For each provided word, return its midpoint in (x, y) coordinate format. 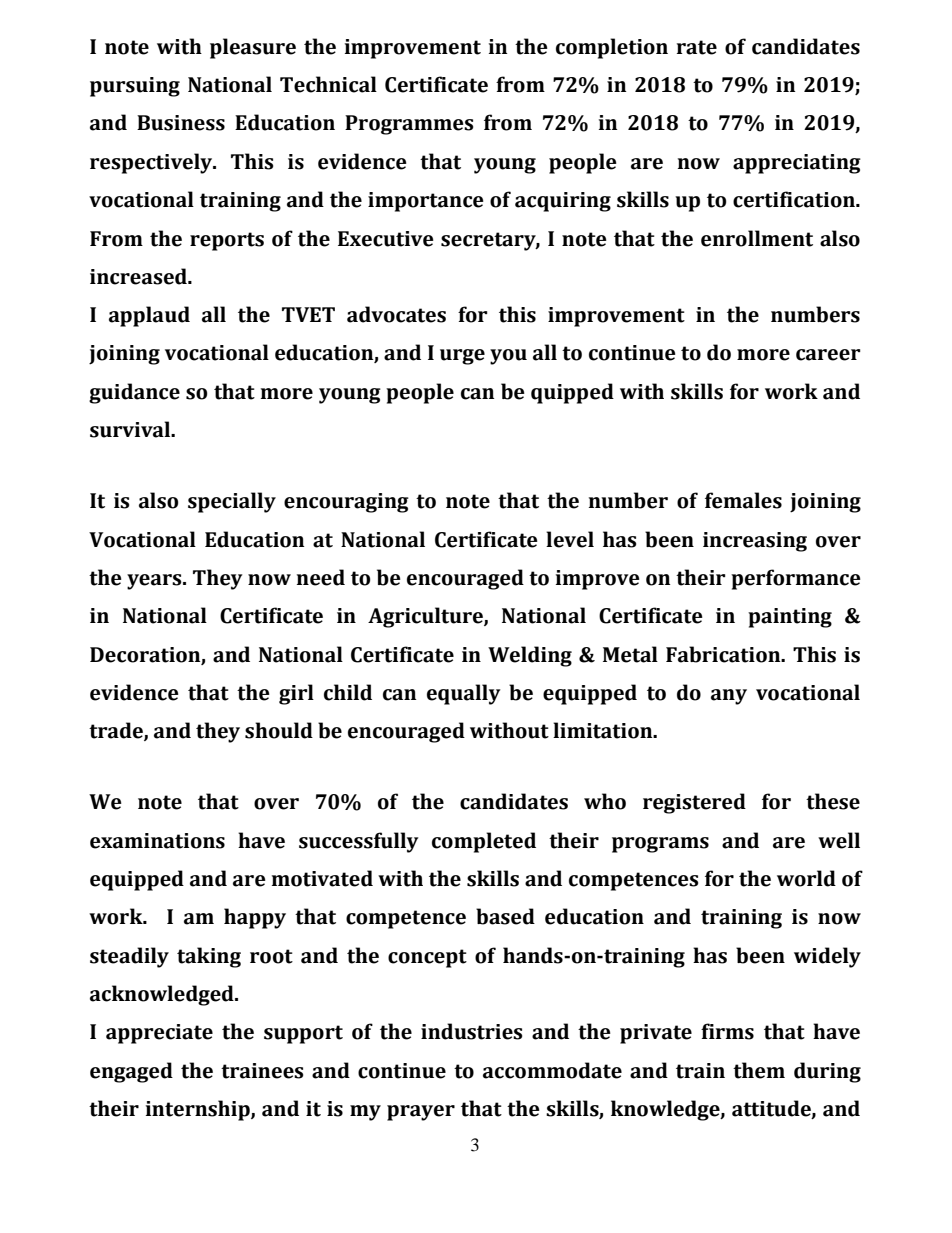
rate (697, 47)
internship (199, 1110)
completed (484, 842)
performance (796, 579)
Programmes (409, 125)
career (828, 355)
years (155, 582)
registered (694, 803)
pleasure (253, 48)
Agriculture (426, 617)
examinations (157, 841)
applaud (149, 316)
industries (471, 1031)
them (759, 1070)
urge (462, 357)
